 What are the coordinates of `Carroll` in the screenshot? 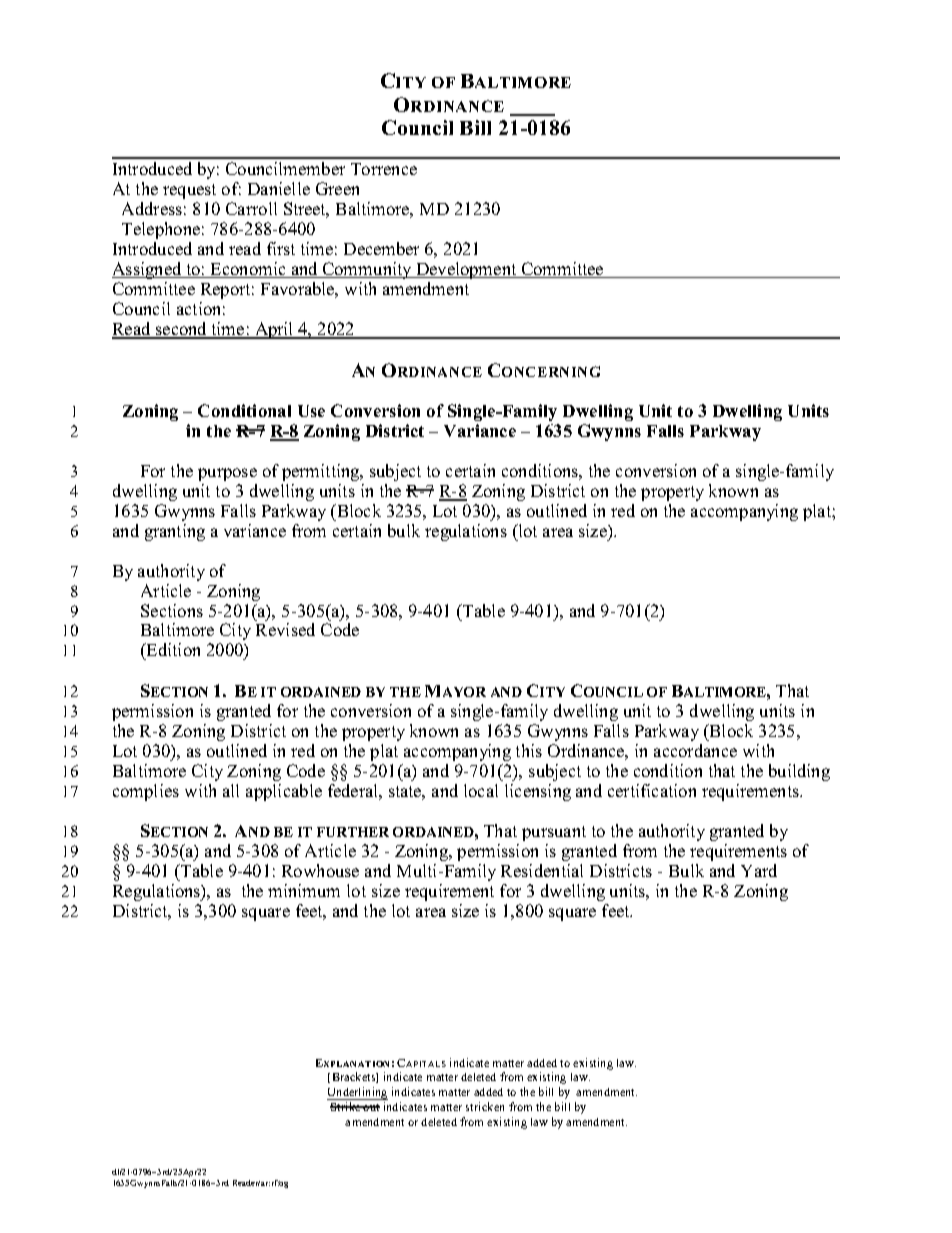 It's located at (251, 208).
